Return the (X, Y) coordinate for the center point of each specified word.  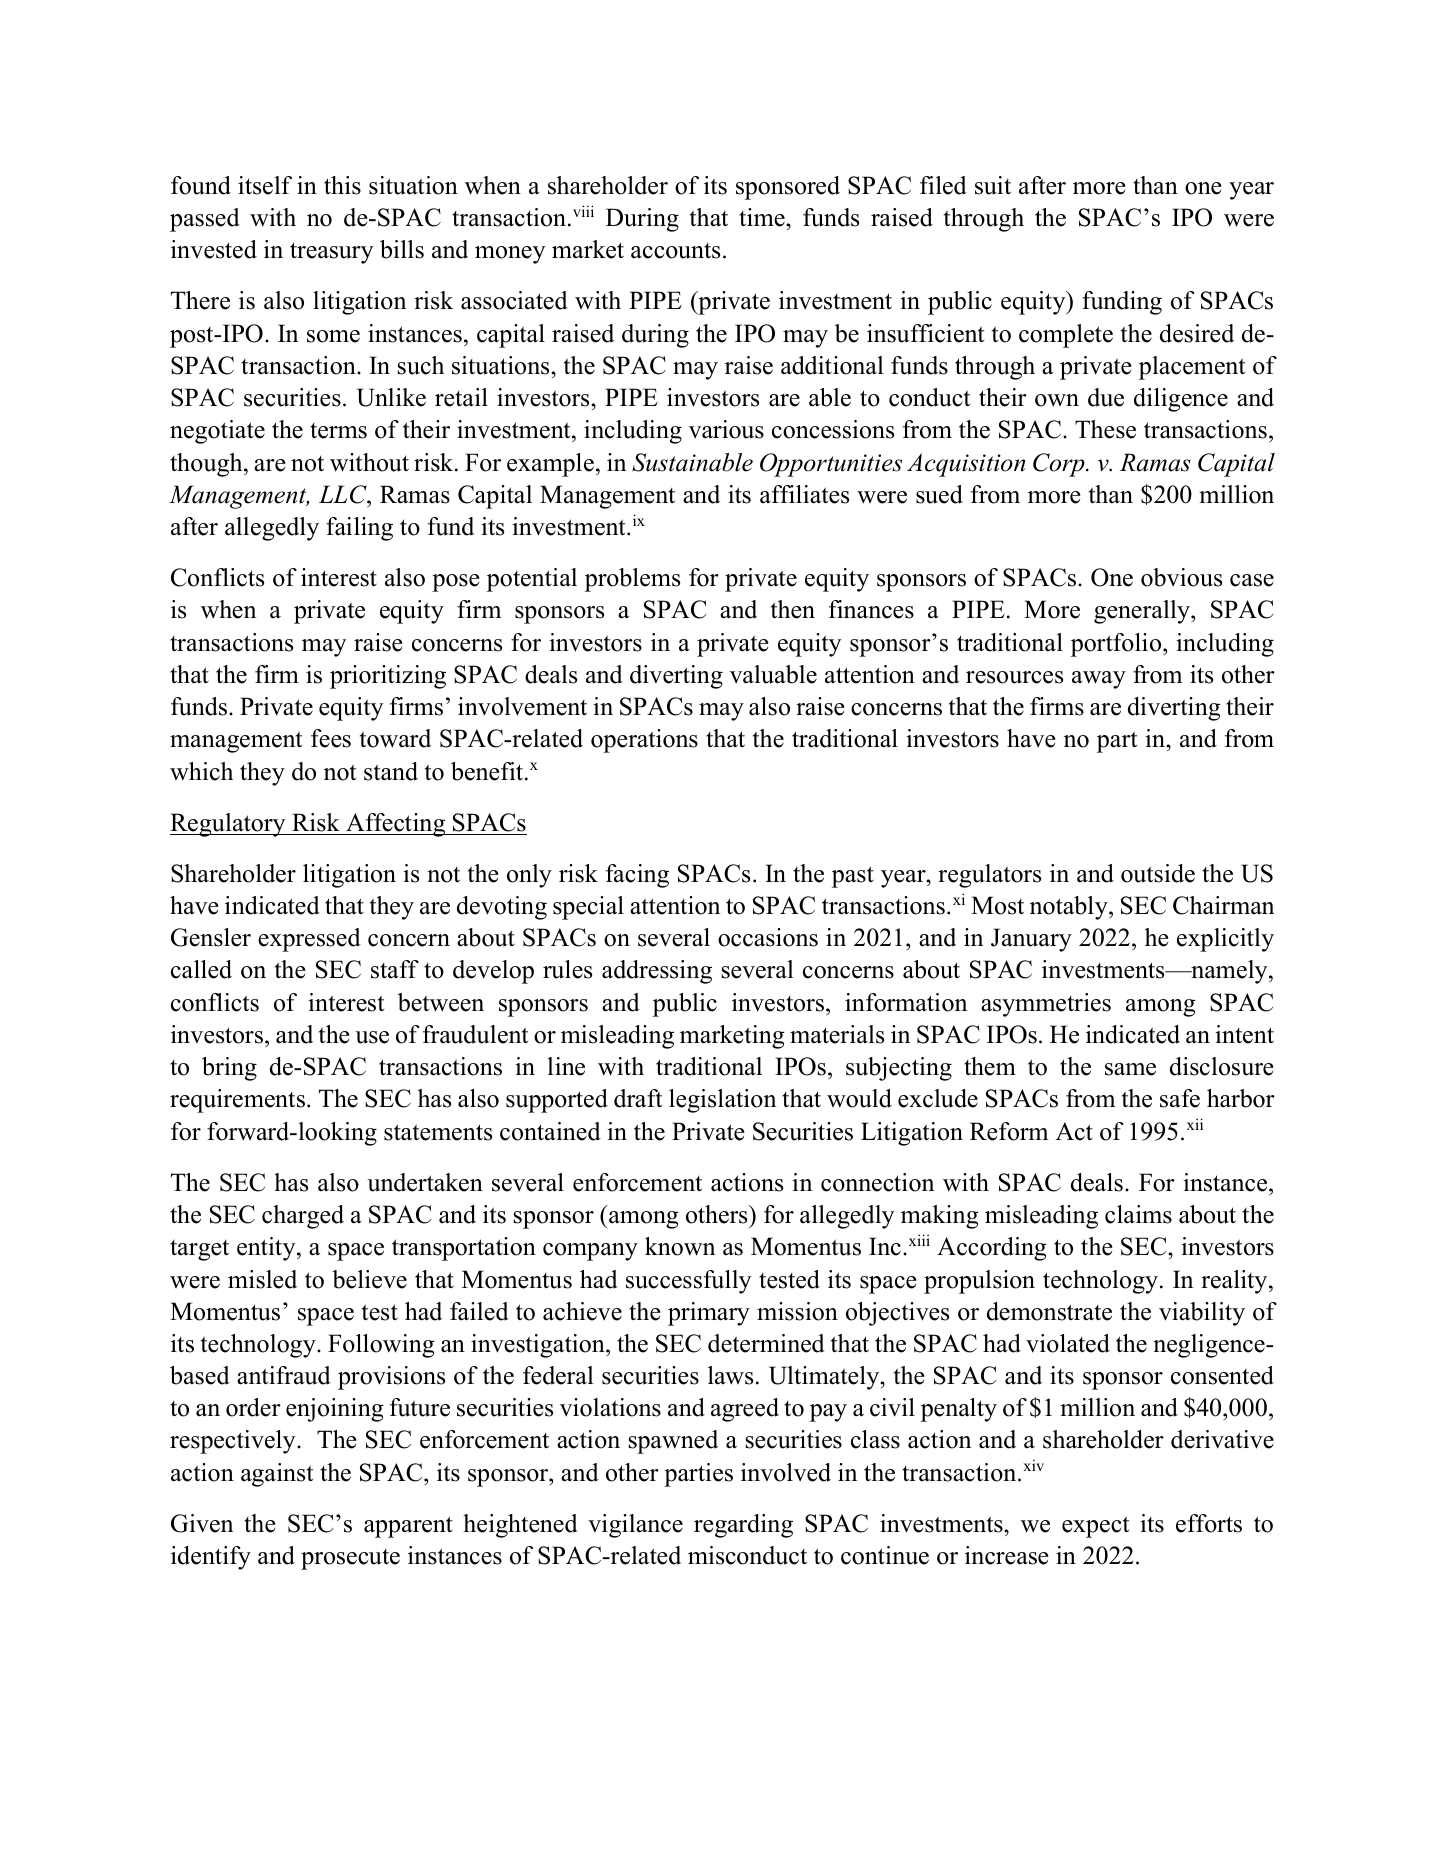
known (680, 1246)
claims (1138, 1214)
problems (632, 580)
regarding (743, 1526)
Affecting (396, 825)
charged (303, 1217)
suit (993, 185)
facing (637, 876)
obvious (1181, 577)
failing (359, 529)
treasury (331, 253)
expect (1095, 1527)
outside (1158, 873)
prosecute (350, 1559)
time (763, 217)
